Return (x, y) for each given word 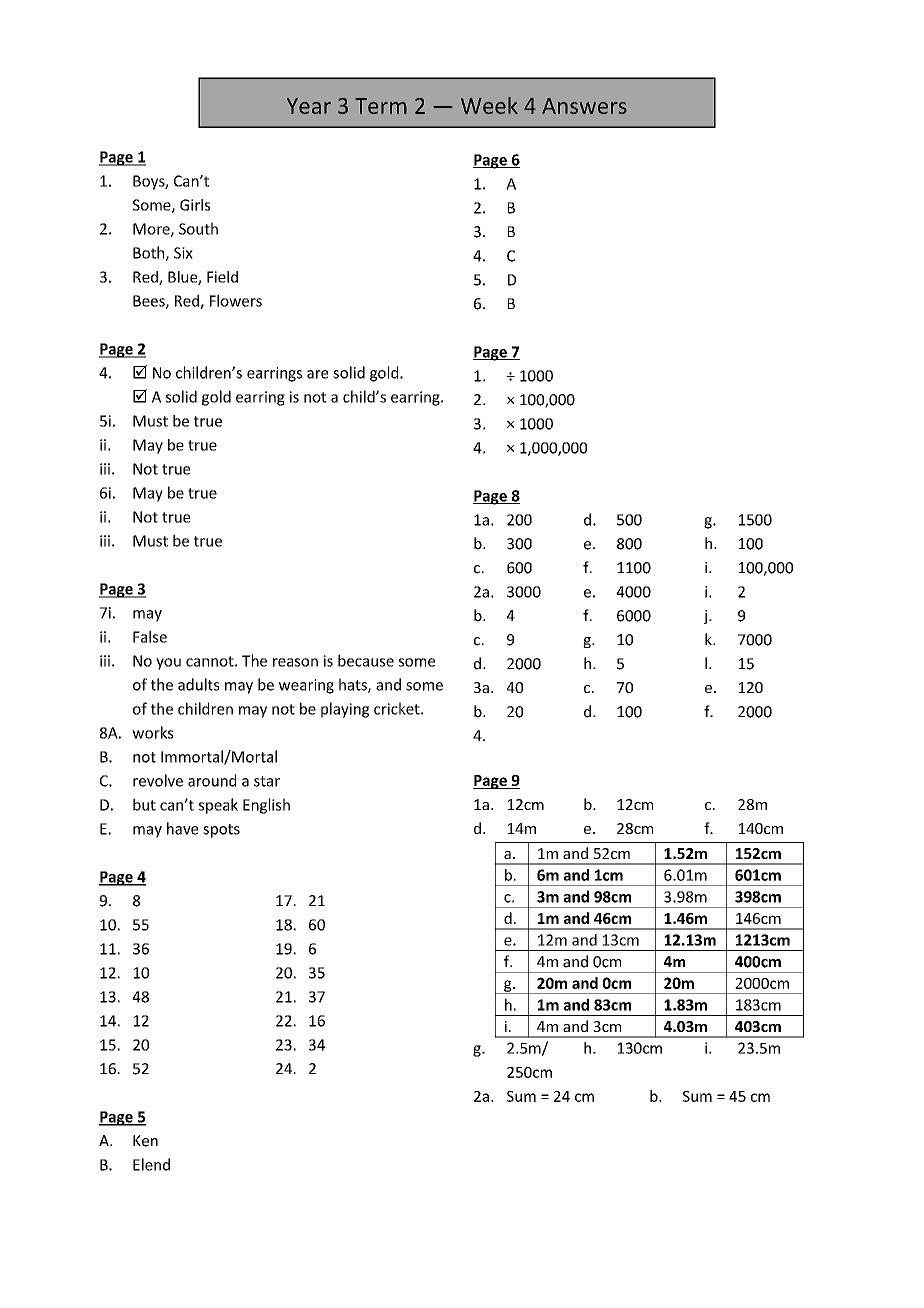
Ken (145, 1141)
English (266, 806)
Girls (195, 205)
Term (381, 106)
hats (354, 685)
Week (489, 105)
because (366, 660)
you (168, 664)
